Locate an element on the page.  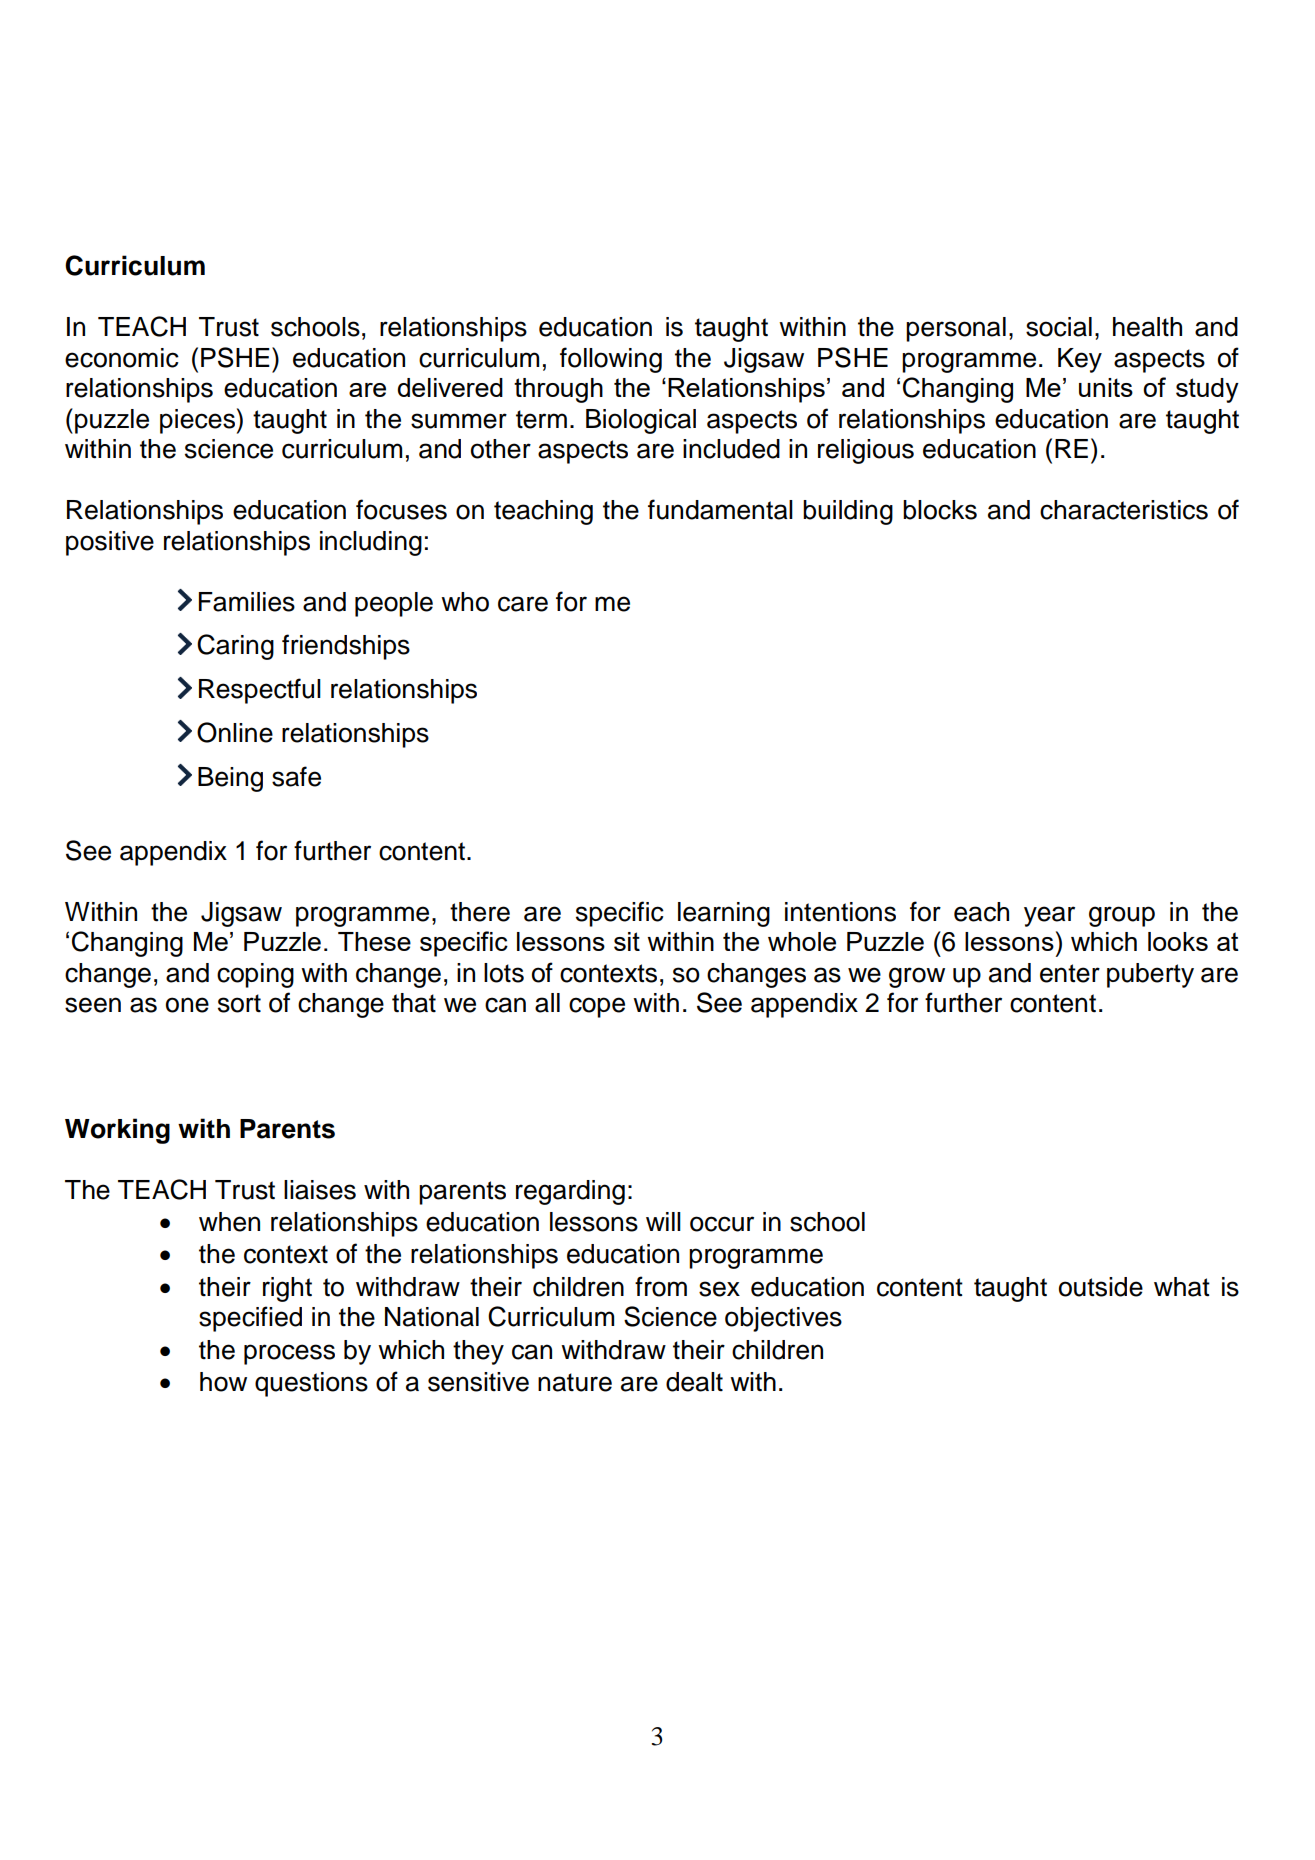
how is located at coordinates (223, 1382).
